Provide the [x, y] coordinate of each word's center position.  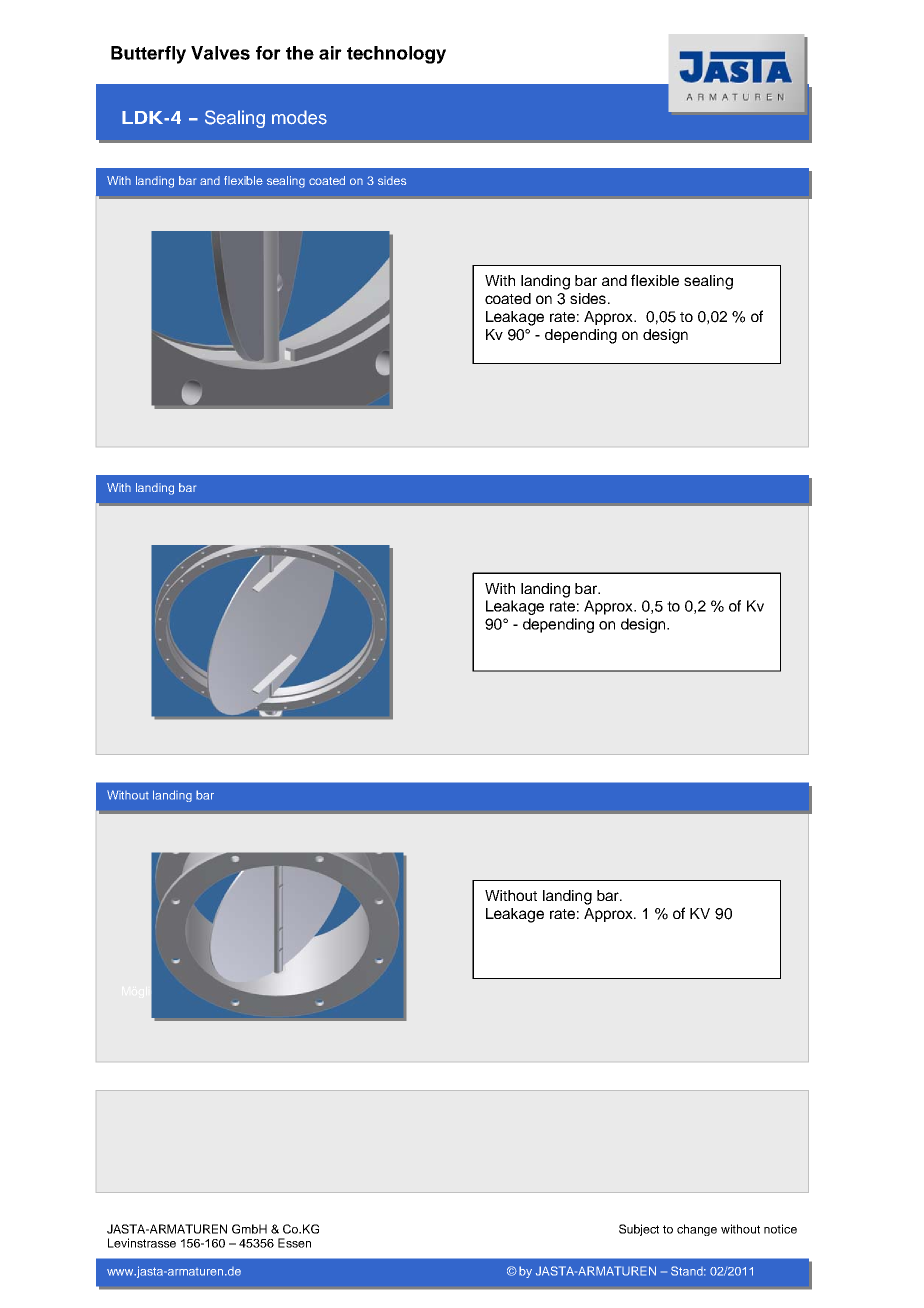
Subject [639, 1230]
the [300, 53]
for [268, 53]
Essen [294, 1243]
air [330, 53]
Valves [220, 53]
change [697, 1230]
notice [780, 1229]
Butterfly [148, 55]
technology [396, 55]
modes [299, 117]
